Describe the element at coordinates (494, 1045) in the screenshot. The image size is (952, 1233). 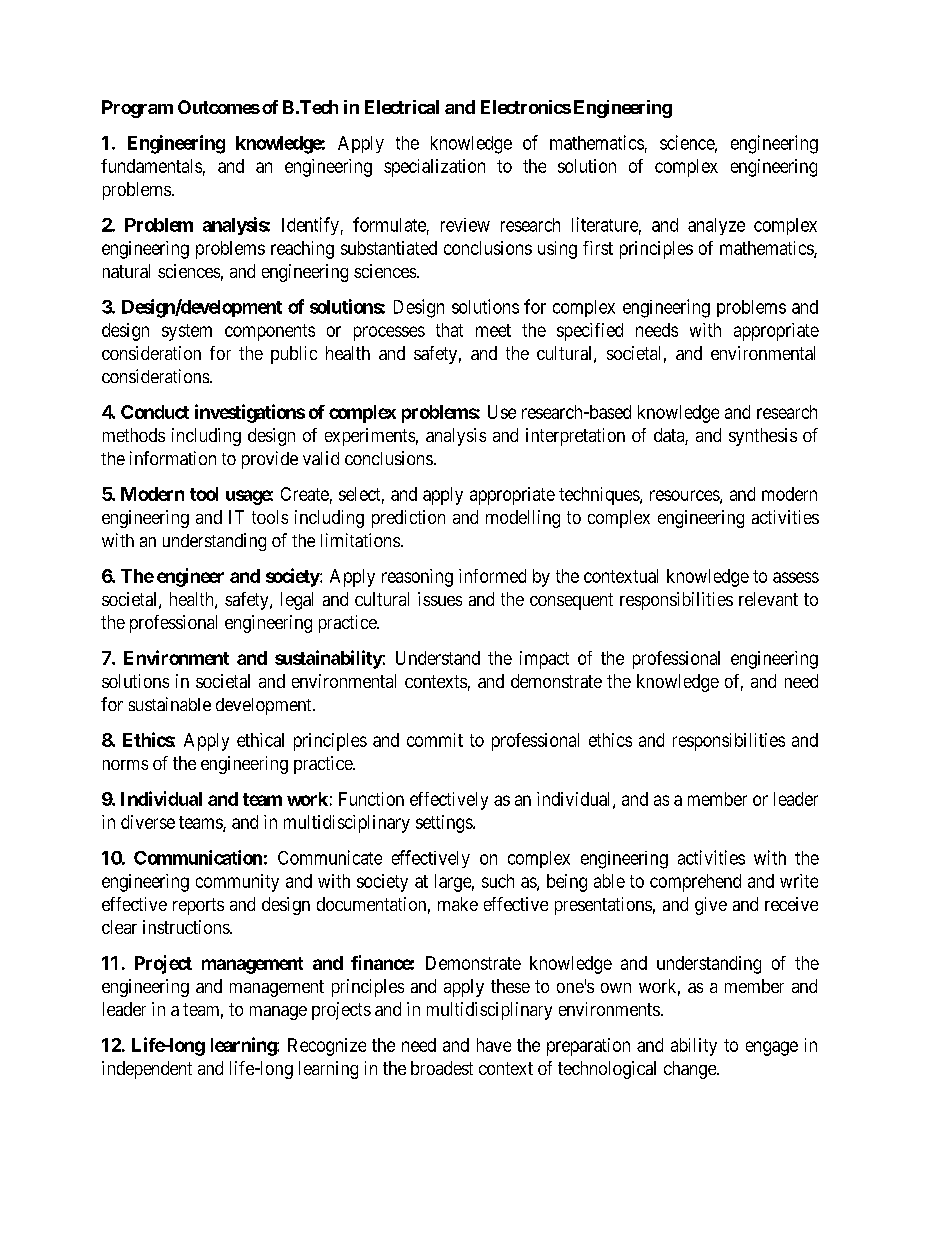
I see `have` at that location.
